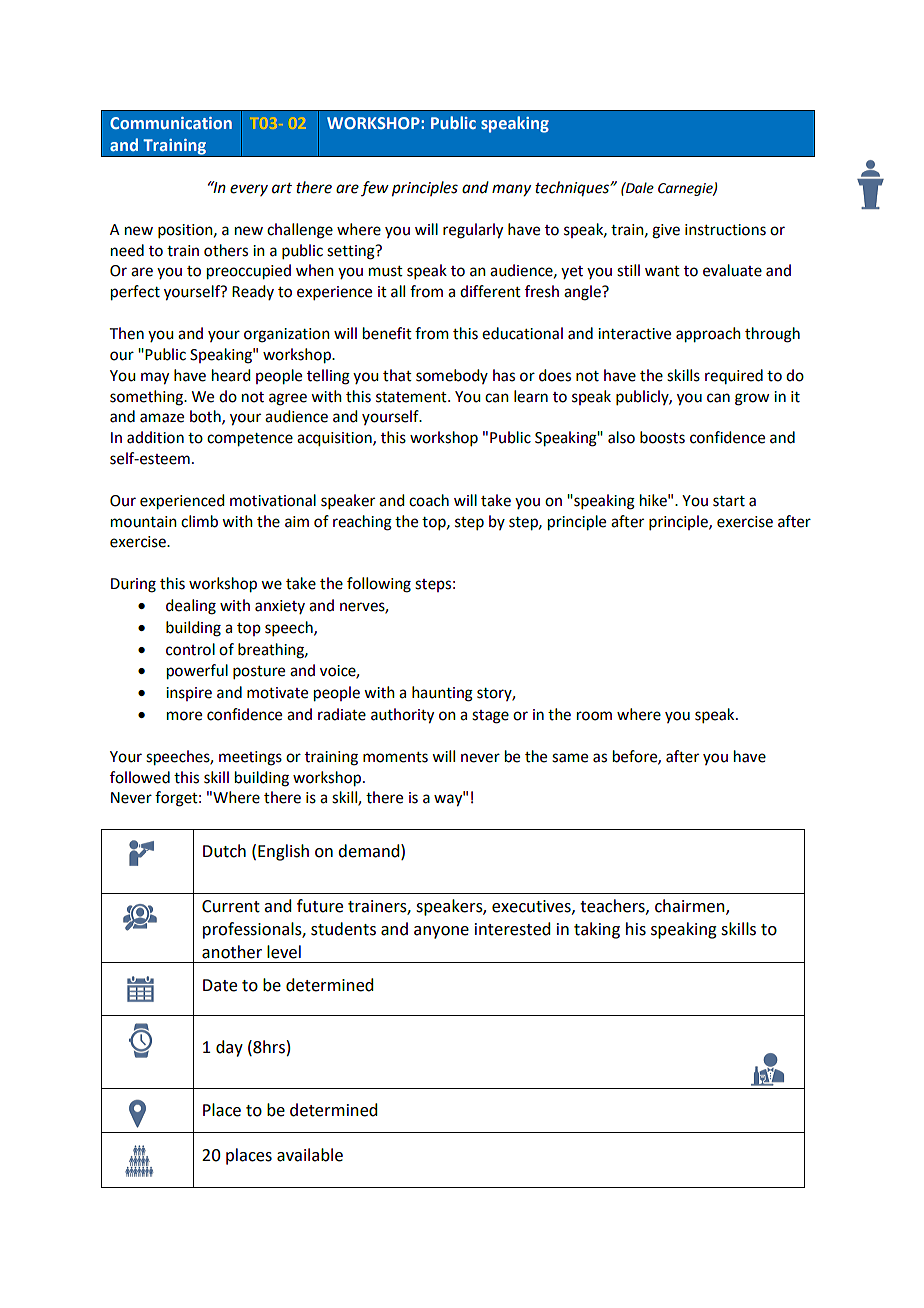  I want to click on chairmen, so click(691, 907).
